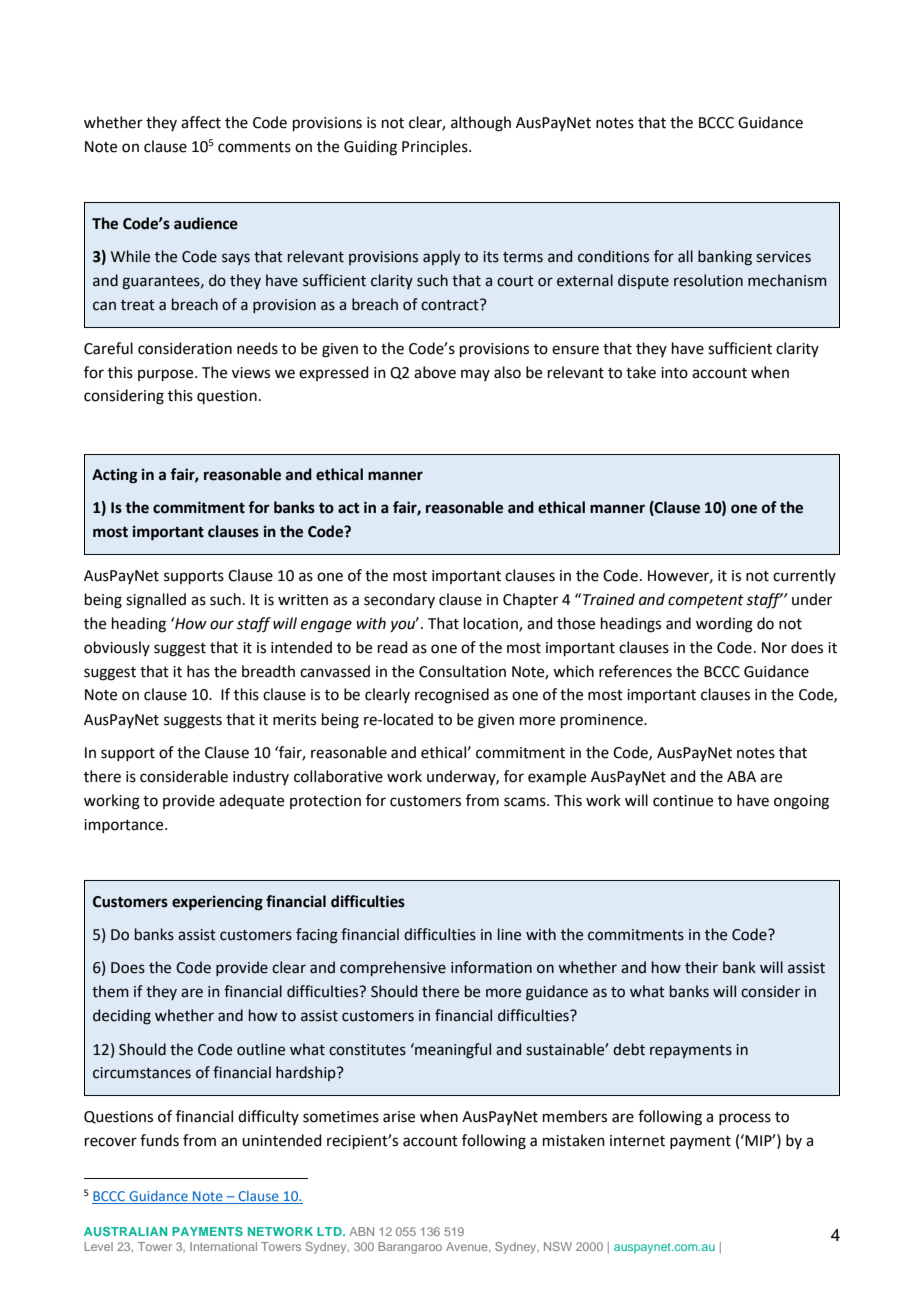  Describe the element at coordinates (452, 696) in the document. I see `recognised` at that location.
